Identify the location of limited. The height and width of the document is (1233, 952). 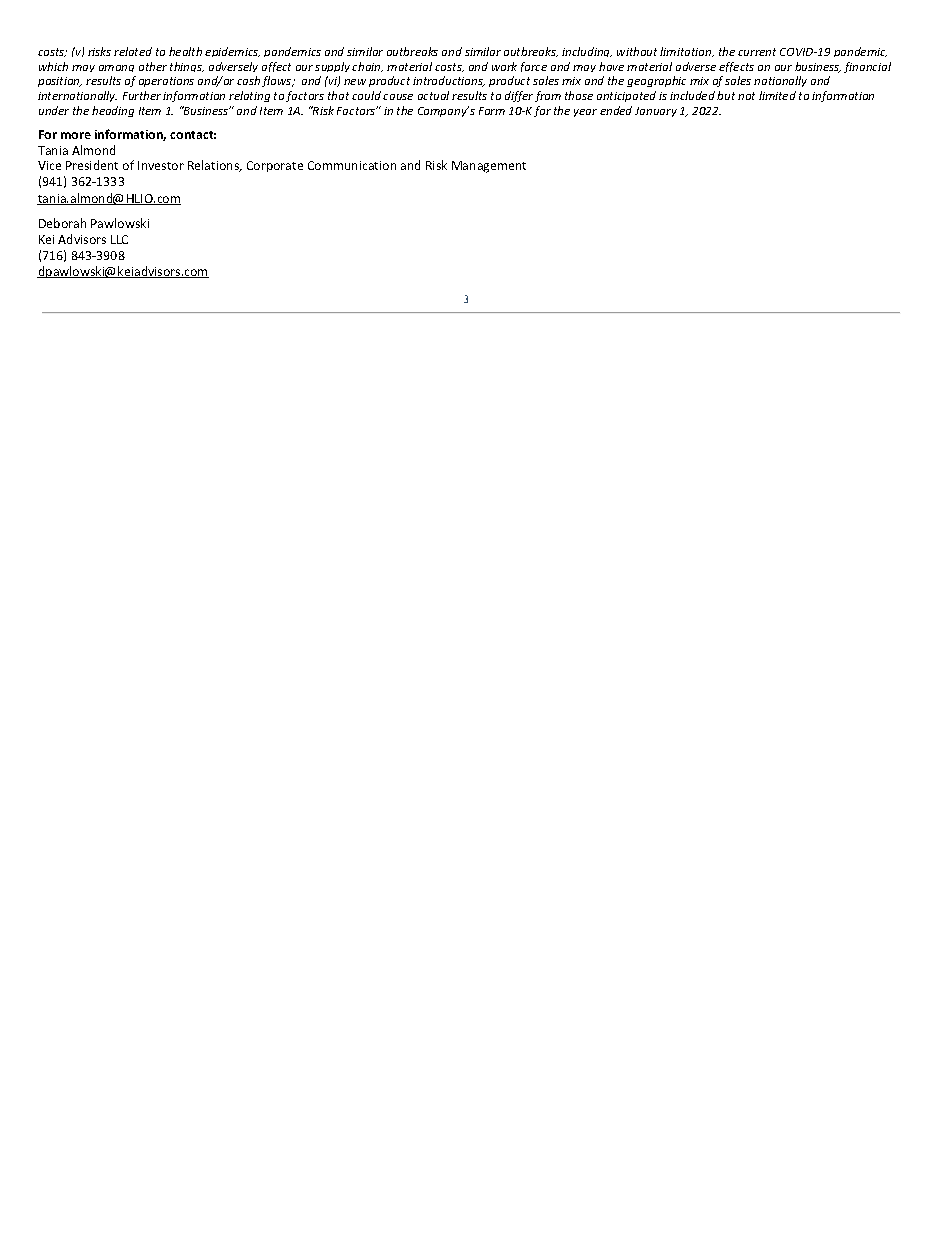
(777, 95).
